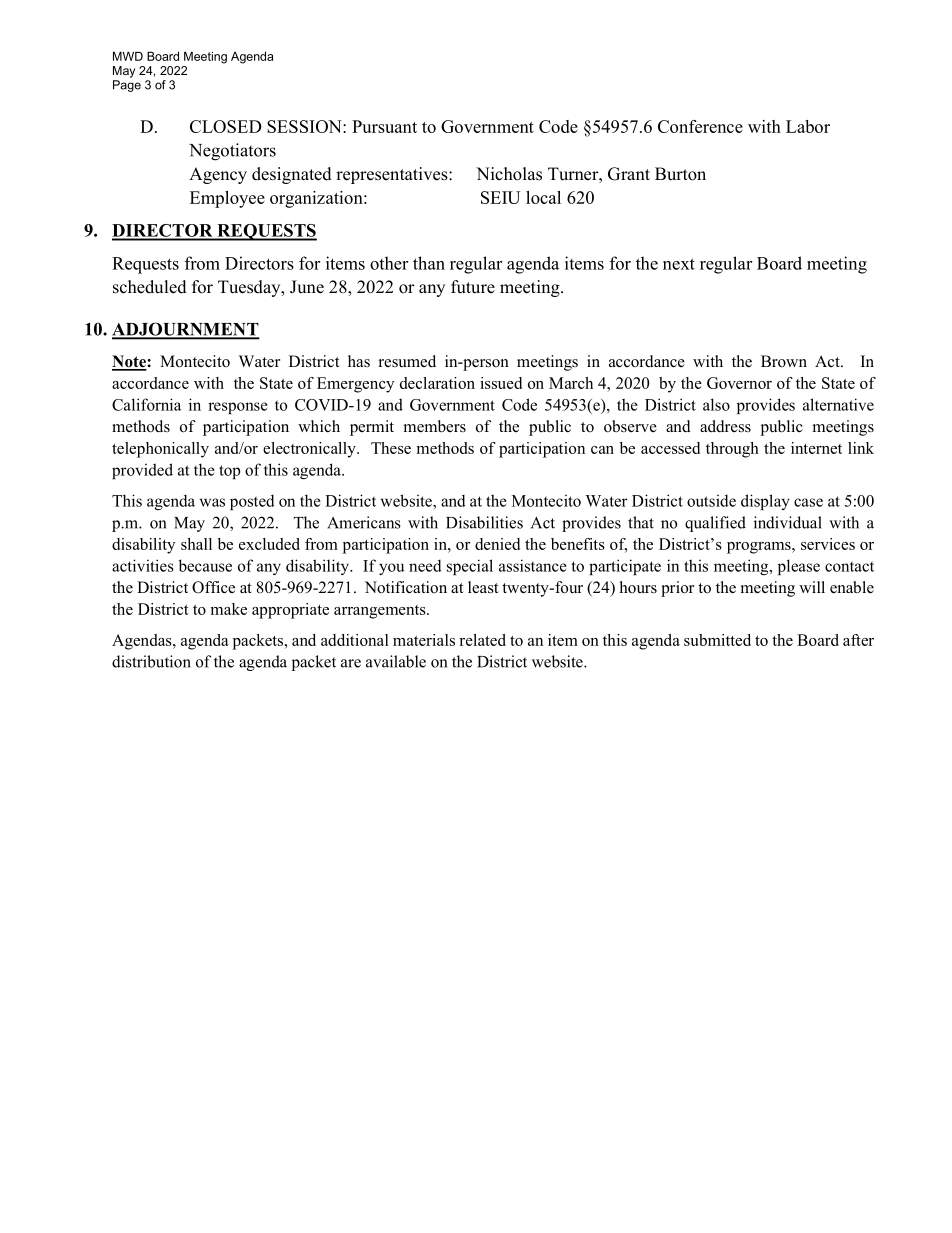  I want to click on response, so click(238, 408).
